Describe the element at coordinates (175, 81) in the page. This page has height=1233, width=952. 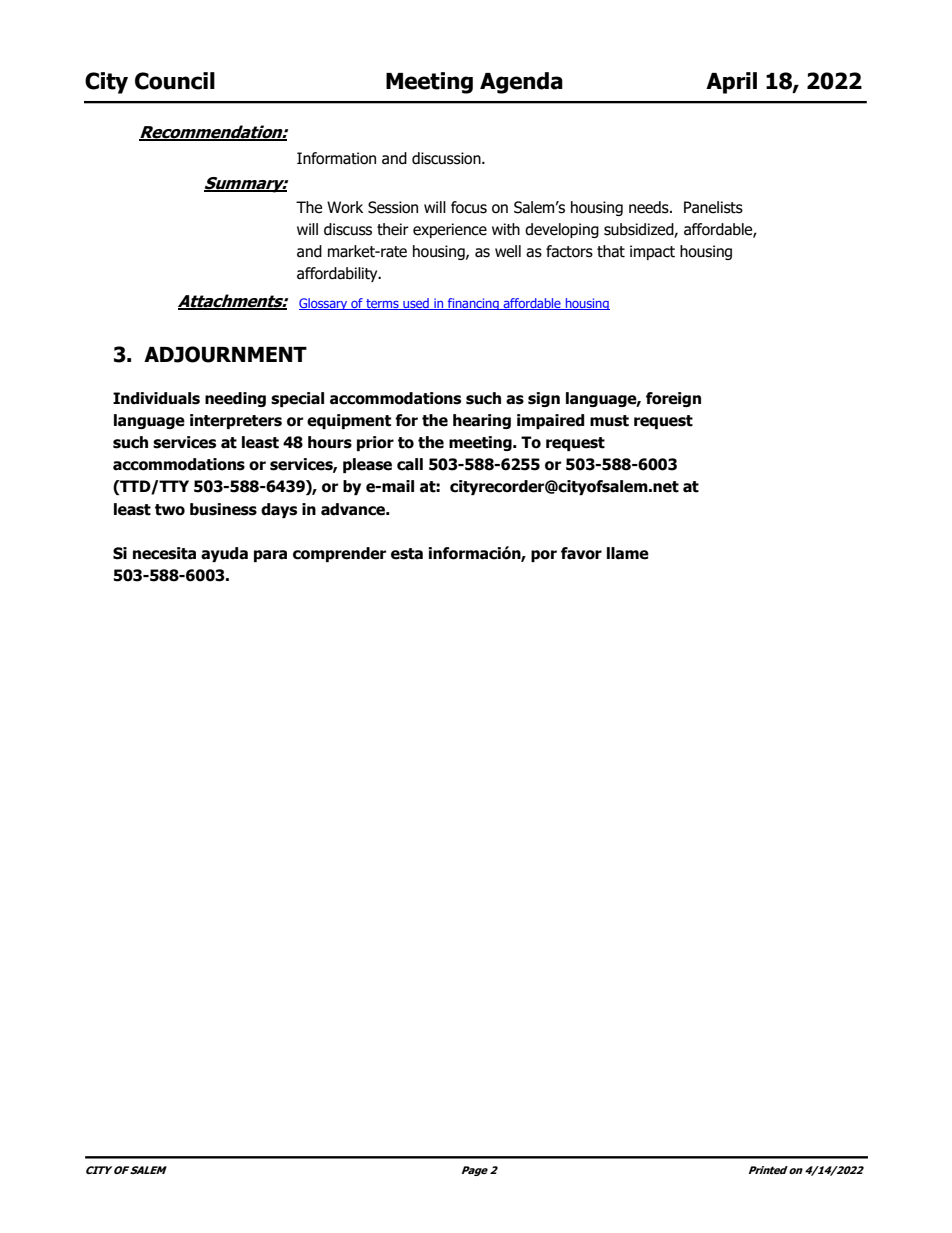
I see `Council` at that location.
